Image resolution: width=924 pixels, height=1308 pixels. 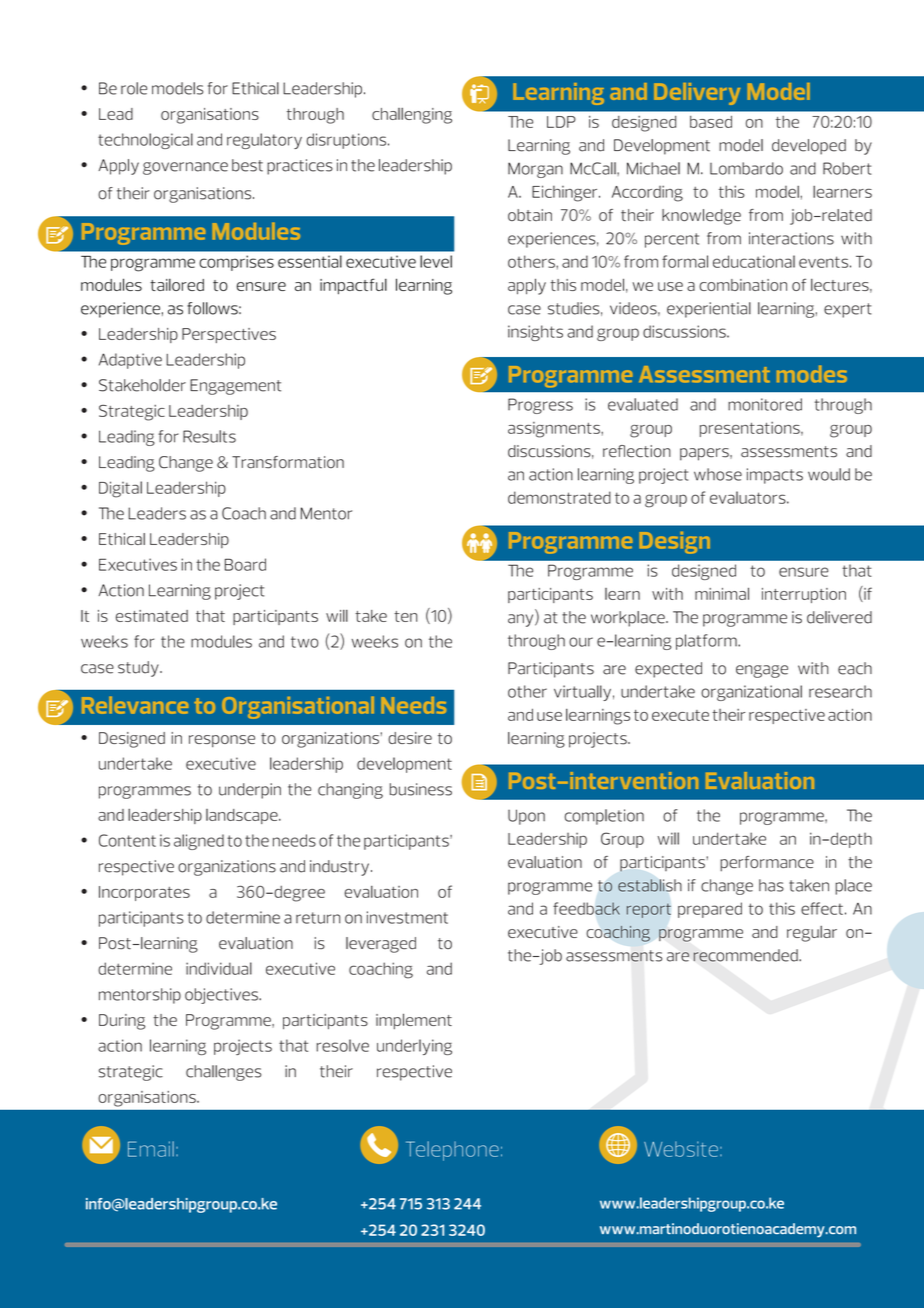 I want to click on LDP, so click(x=561, y=122).
